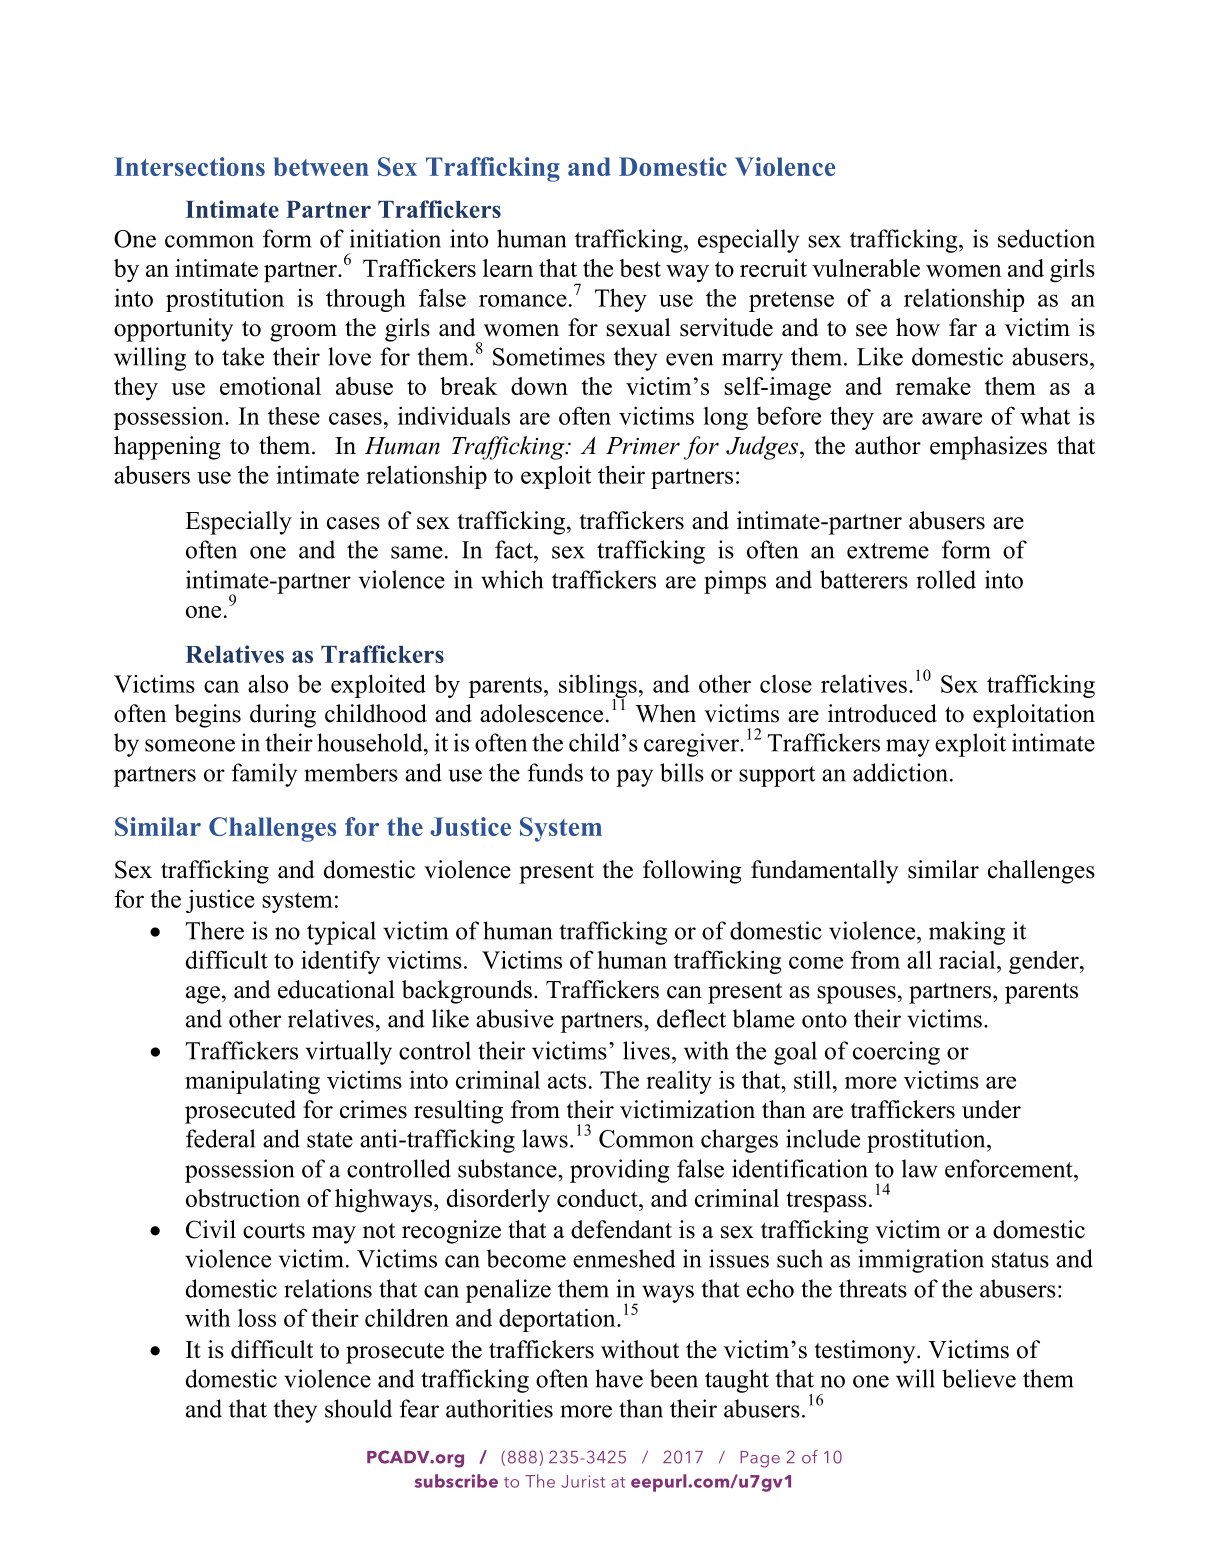 This screenshot has width=1209, height=1565. What do you see at coordinates (321, 166) in the screenshot?
I see `between` at bounding box center [321, 166].
